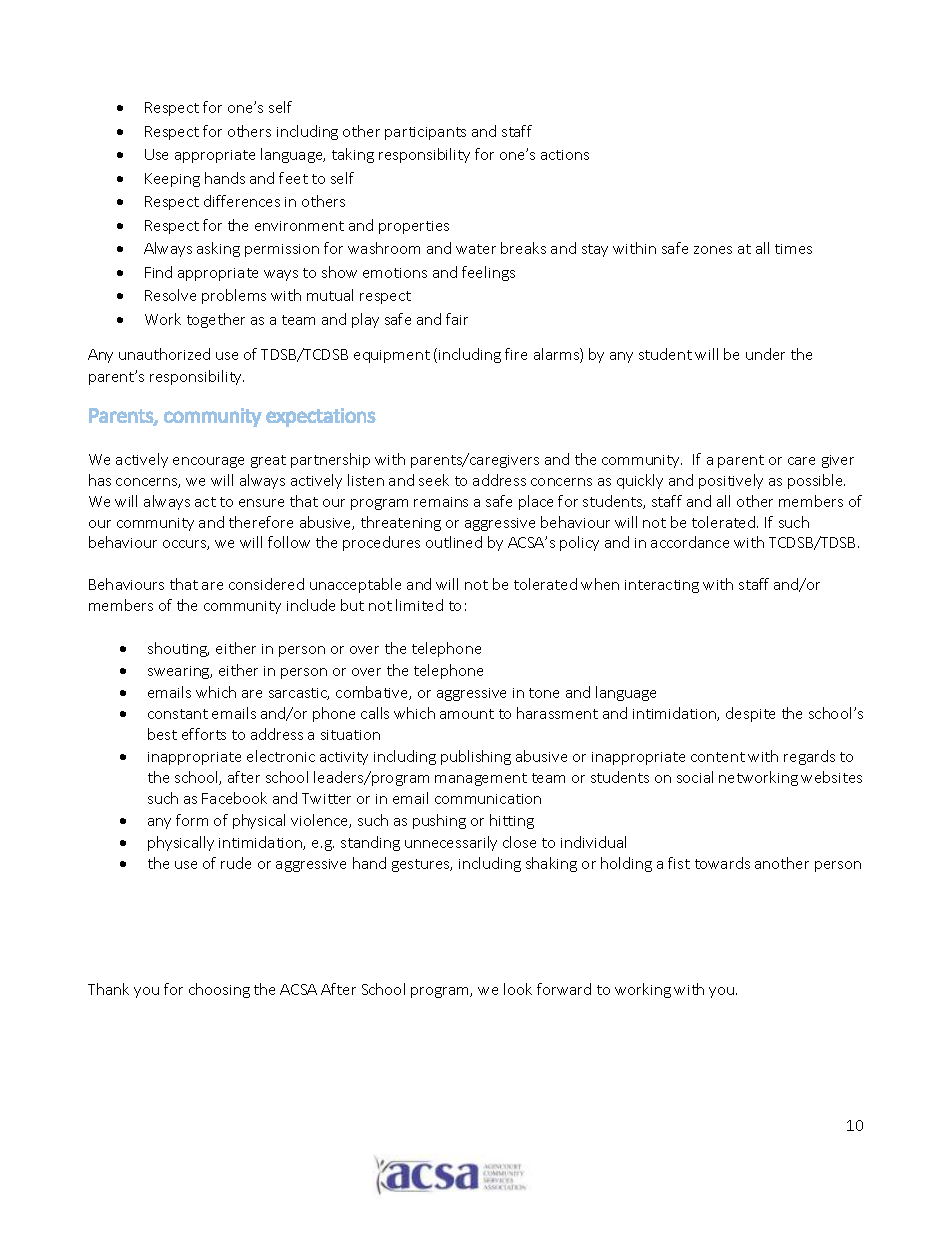  I want to click on outlined, so click(454, 542).
